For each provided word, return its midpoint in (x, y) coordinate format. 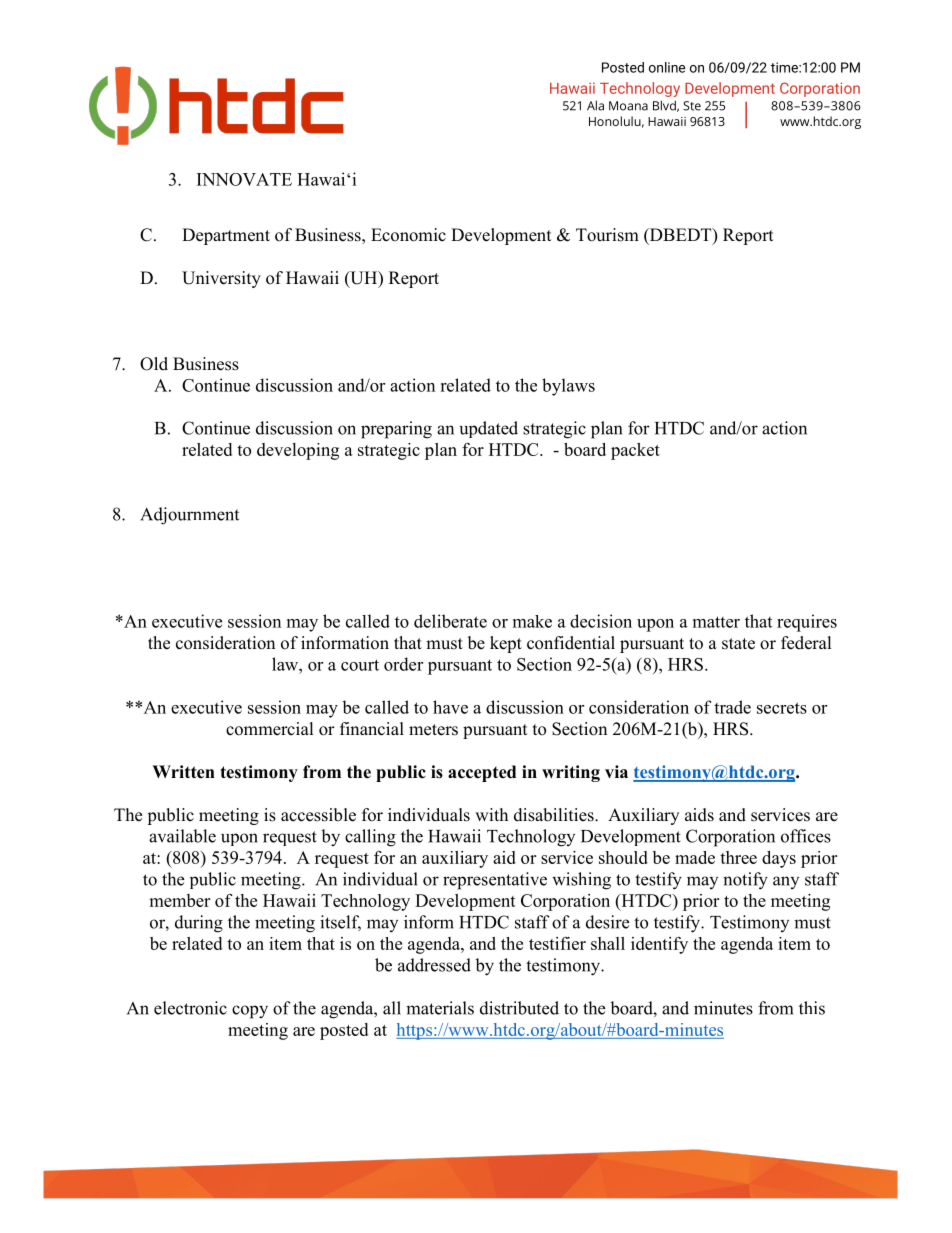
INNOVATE (244, 179)
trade (732, 707)
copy (250, 1012)
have (450, 707)
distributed (519, 1008)
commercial (270, 729)
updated (489, 429)
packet (635, 451)
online (667, 67)
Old (154, 364)
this (812, 1008)
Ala (595, 105)
